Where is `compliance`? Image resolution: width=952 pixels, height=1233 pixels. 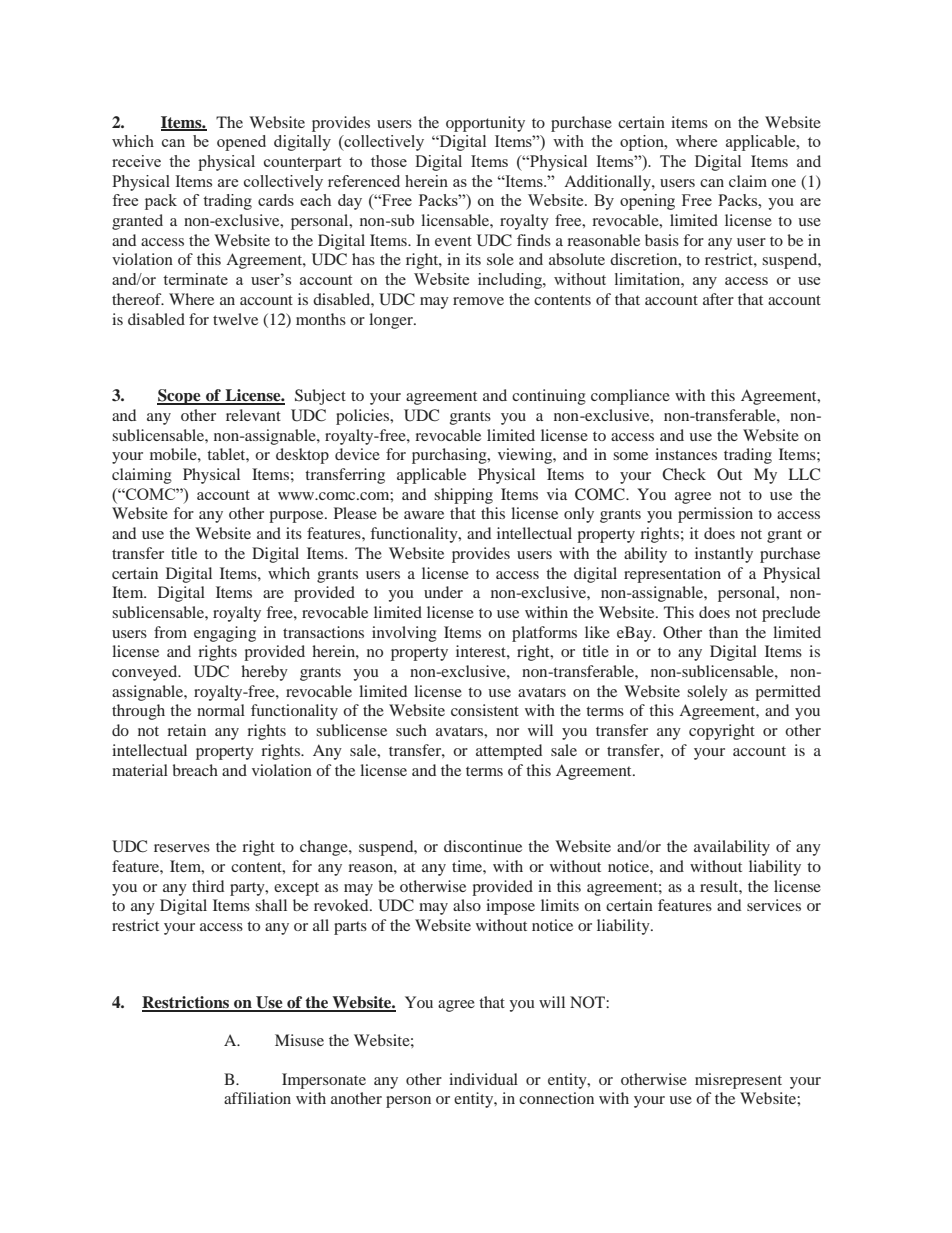 compliance is located at coordinates (630, 397).
